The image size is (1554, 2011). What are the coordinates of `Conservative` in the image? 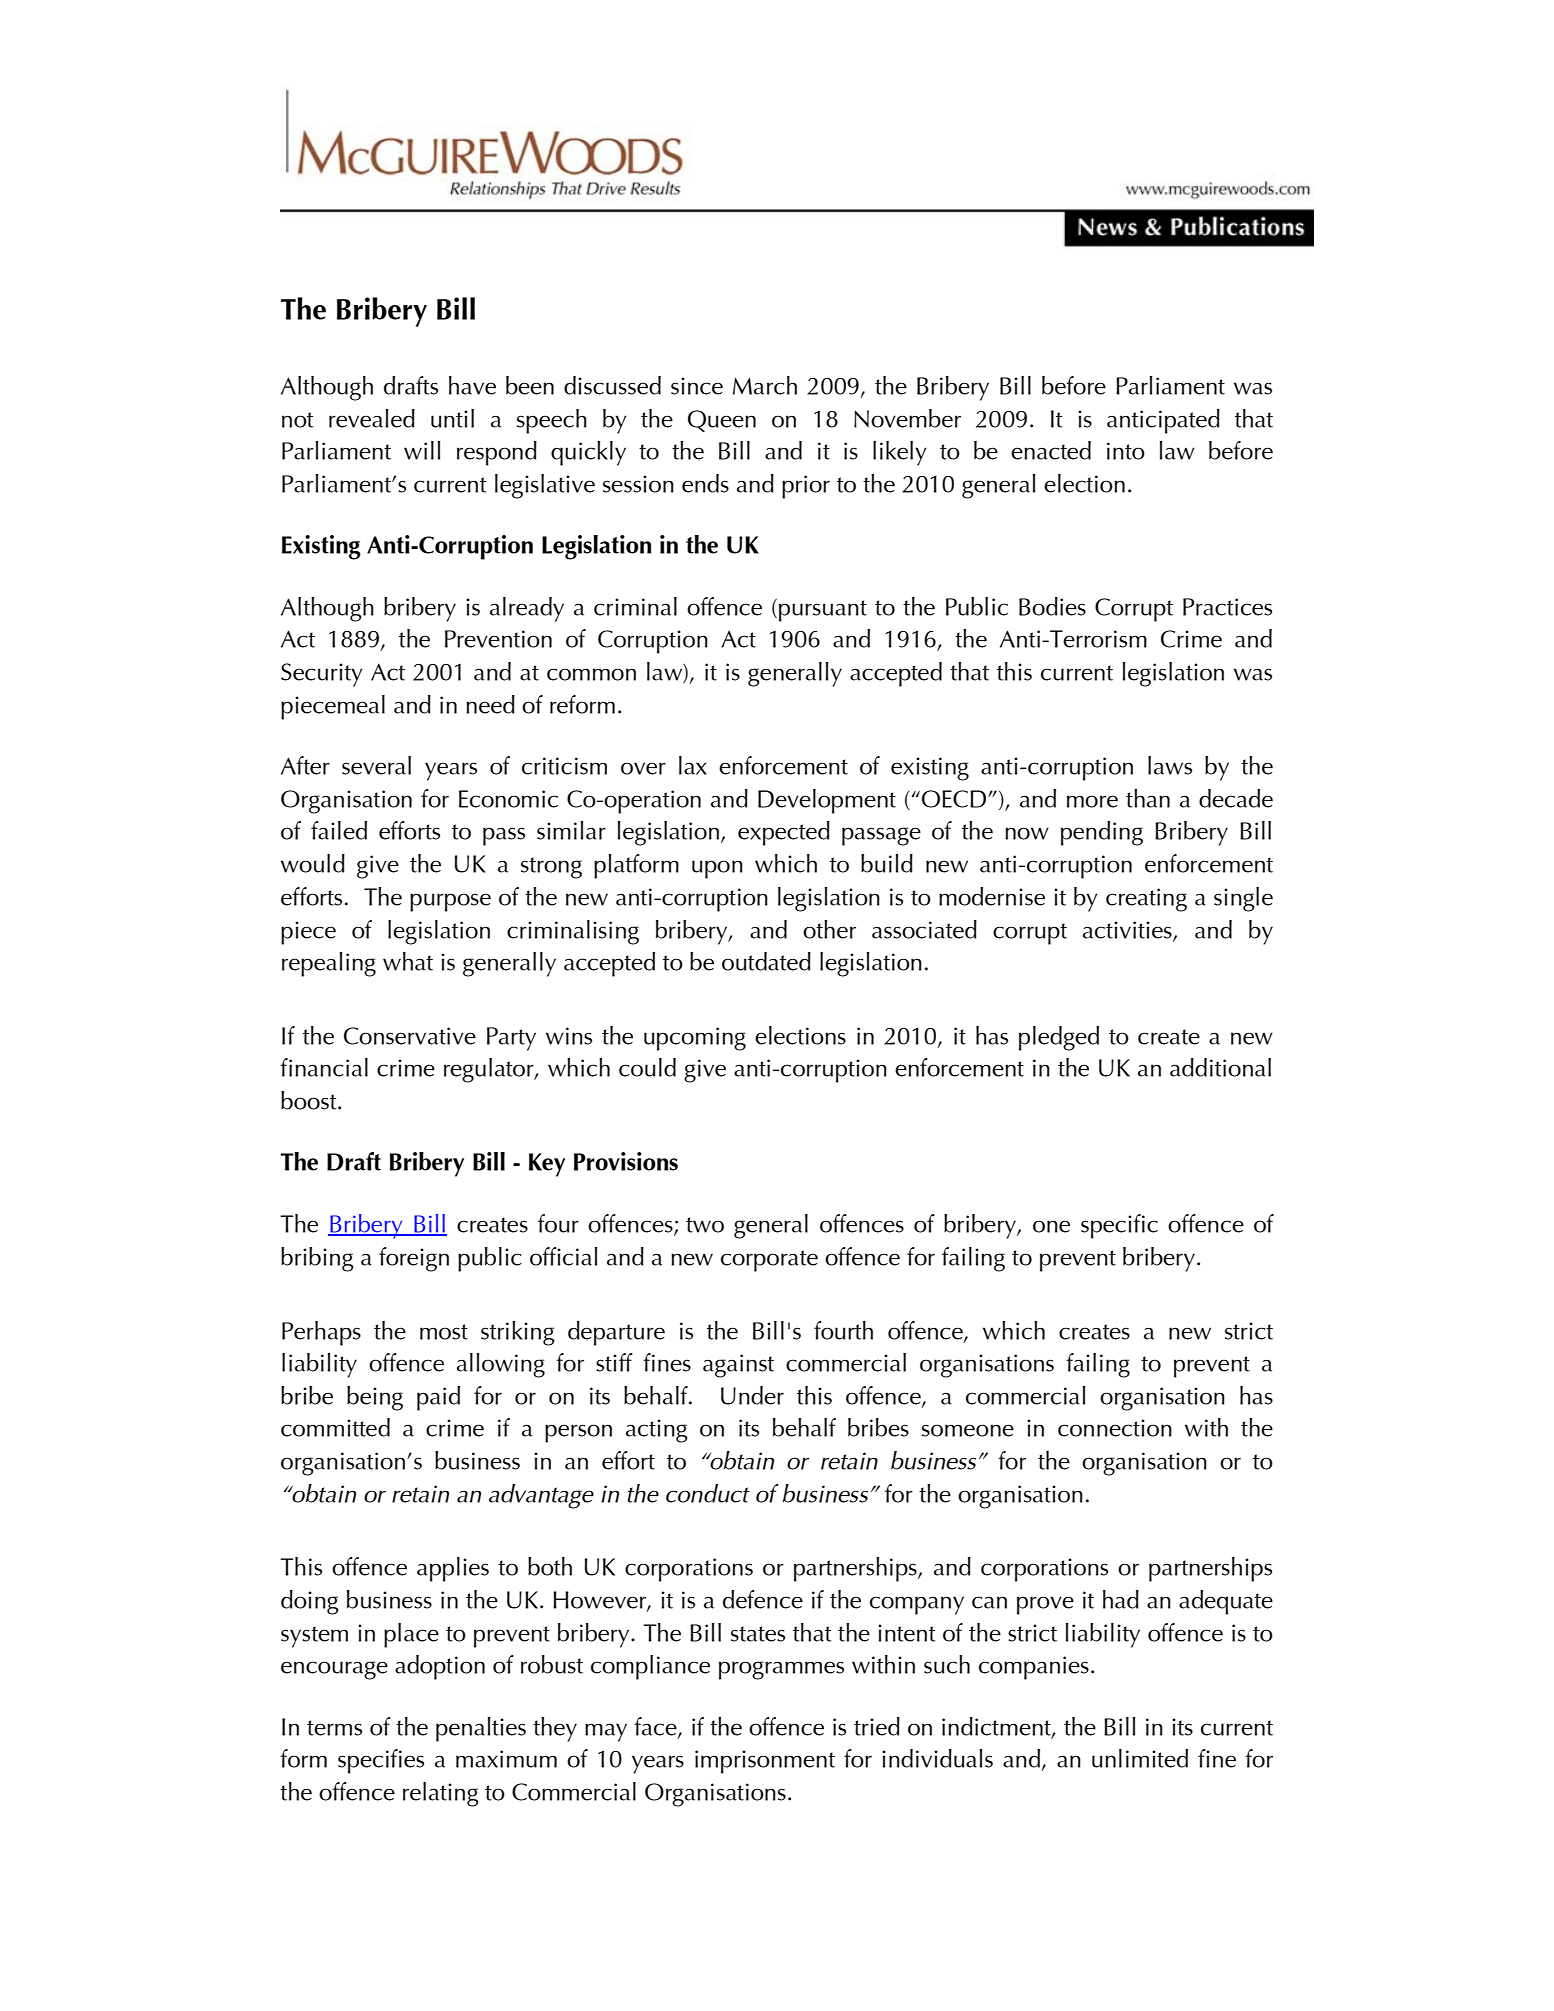 It's located at (410, 1036).
